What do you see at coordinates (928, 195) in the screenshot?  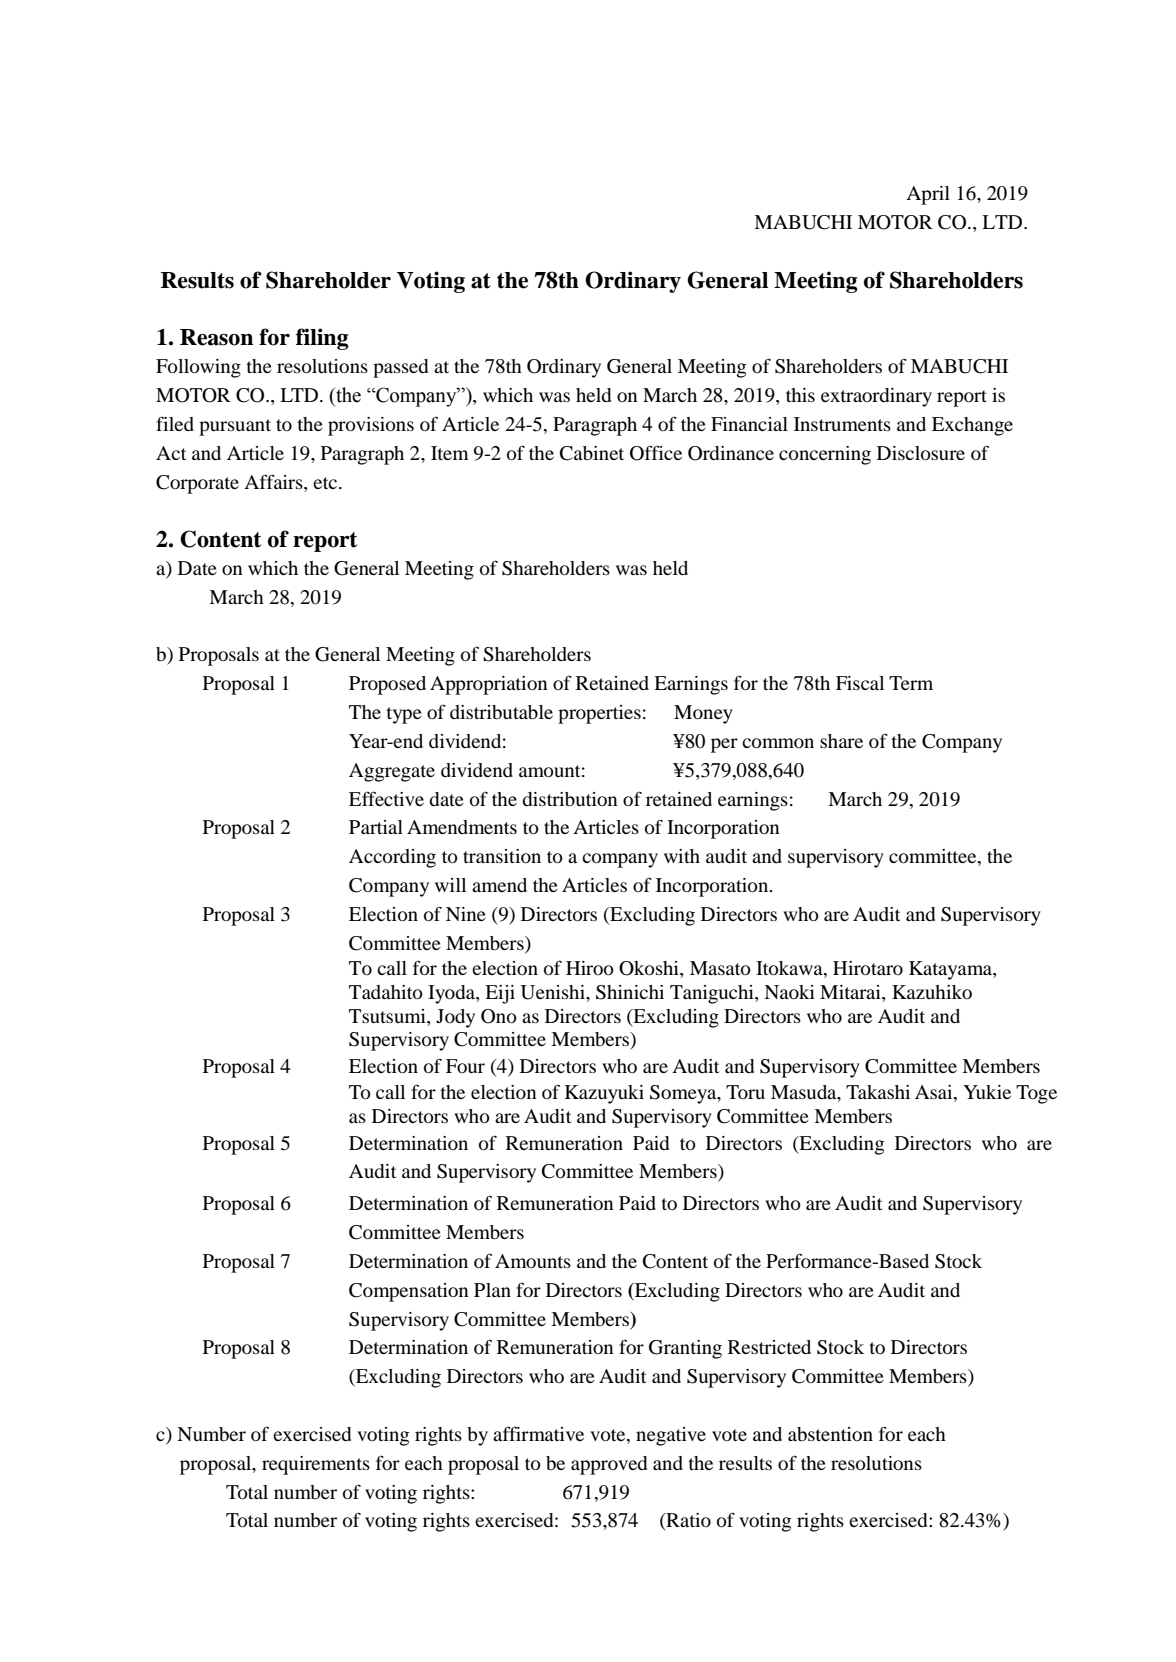 I see `April` at bounding box center [928, 195].
